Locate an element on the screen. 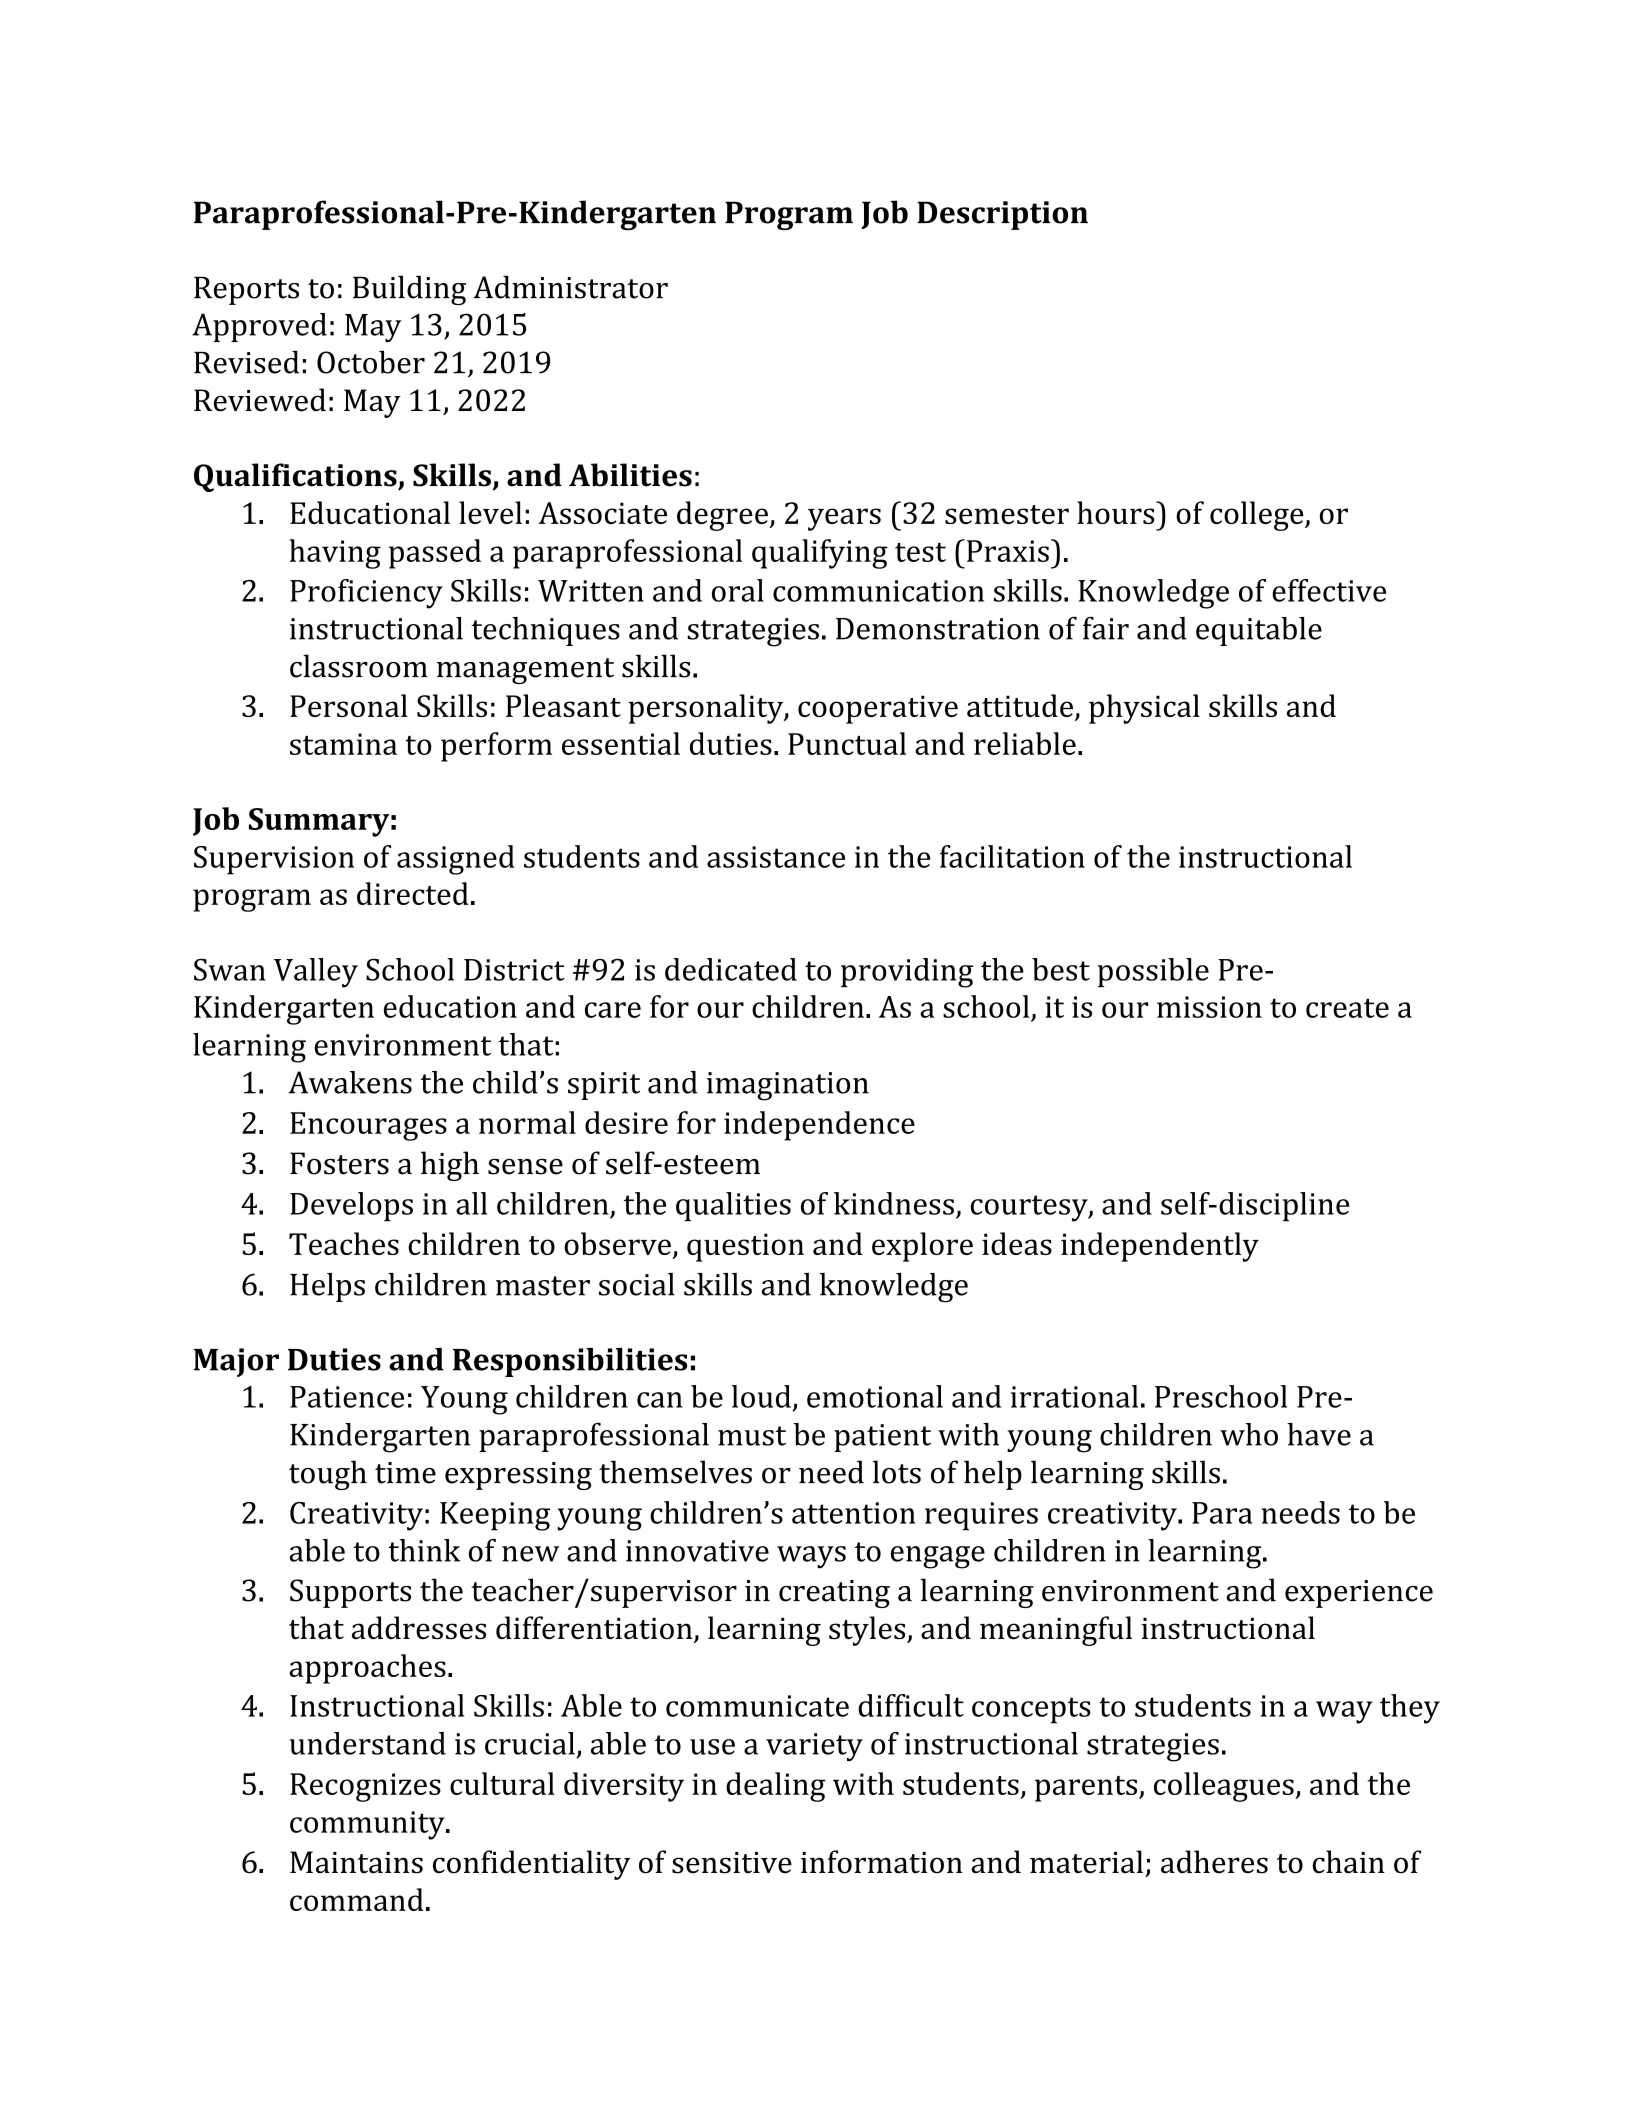 The image size is (1635, 2116). adheres is located at coordinates (1214, 1862).
